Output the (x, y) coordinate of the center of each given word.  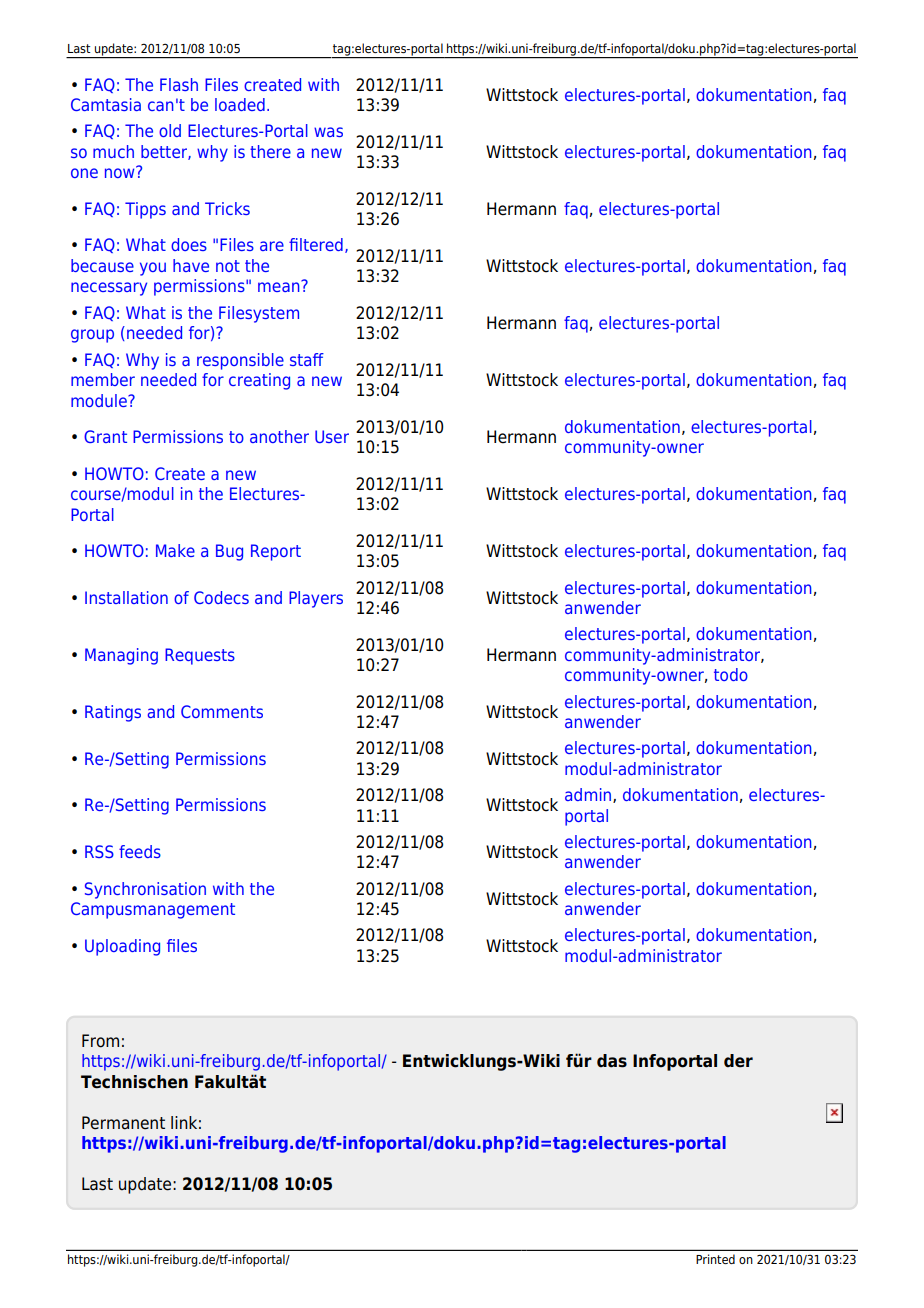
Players (316, 599)
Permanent (123, 1123)
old (170, 130)
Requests (200, 656)
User (332, 436)
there (270, 151)
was (328, 132)
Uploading (122, 947)
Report (276, 552)
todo (731, 674)
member (103, 379)
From (100, 1041)
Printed (715, 1259)
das (612, 1061)
